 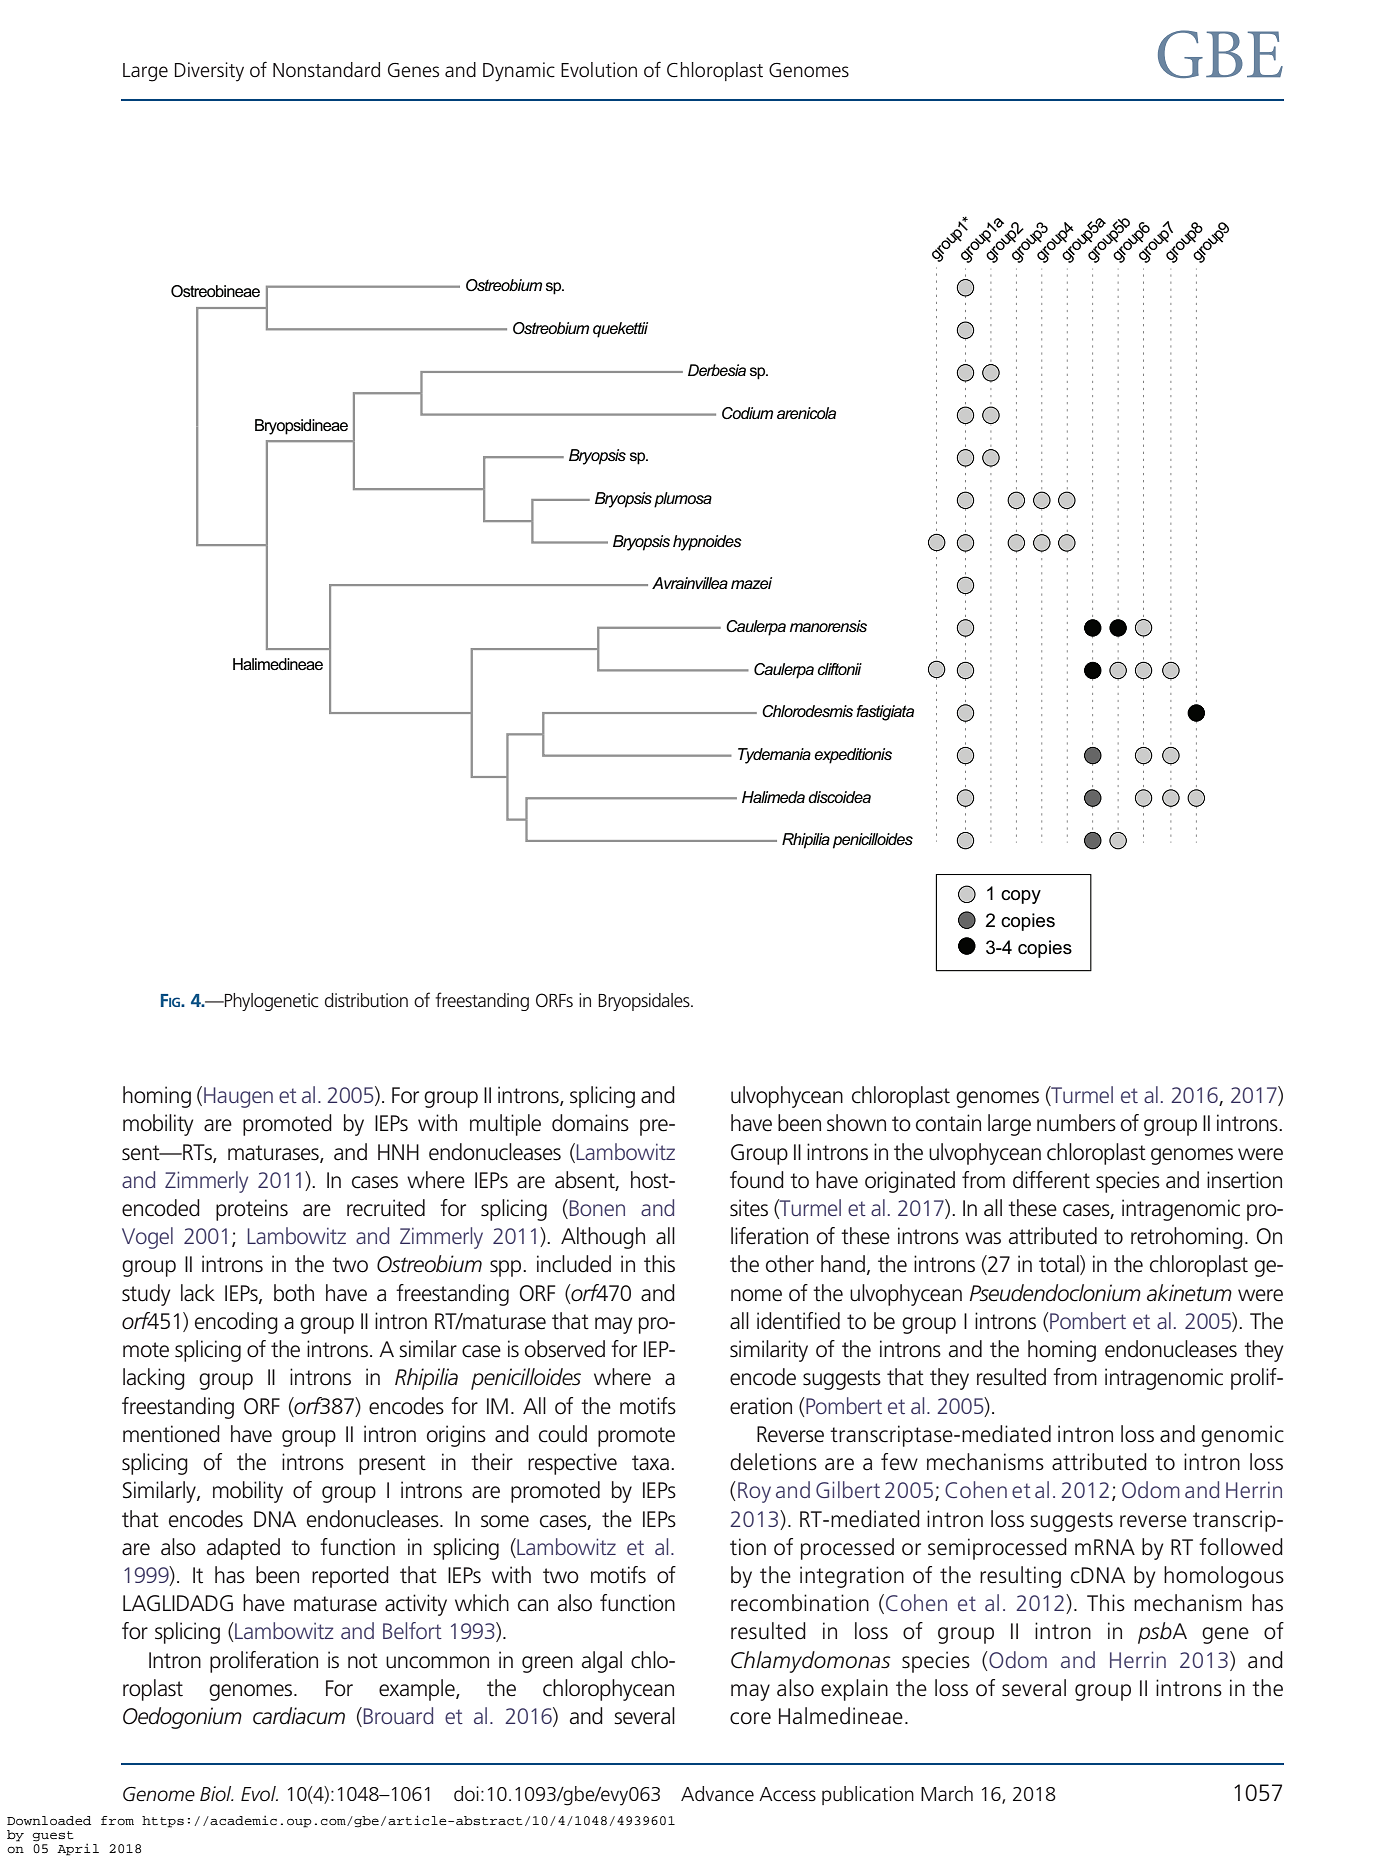 What do you see at coordinates (806, 413) in the screenshot?
I see `arenicola` at bounding box center [806, 413].
